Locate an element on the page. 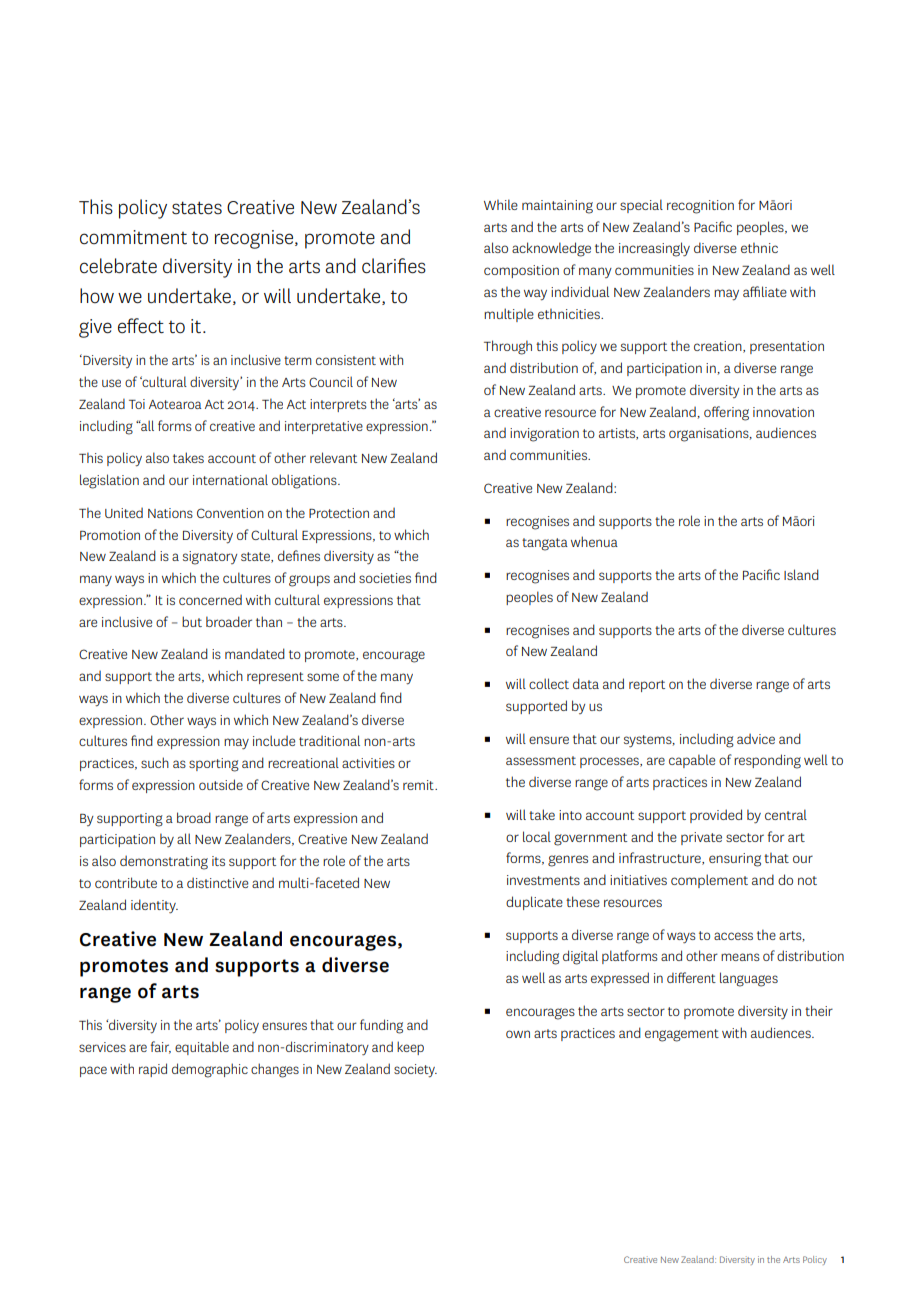  collect is located at coordinates (549, 683).
